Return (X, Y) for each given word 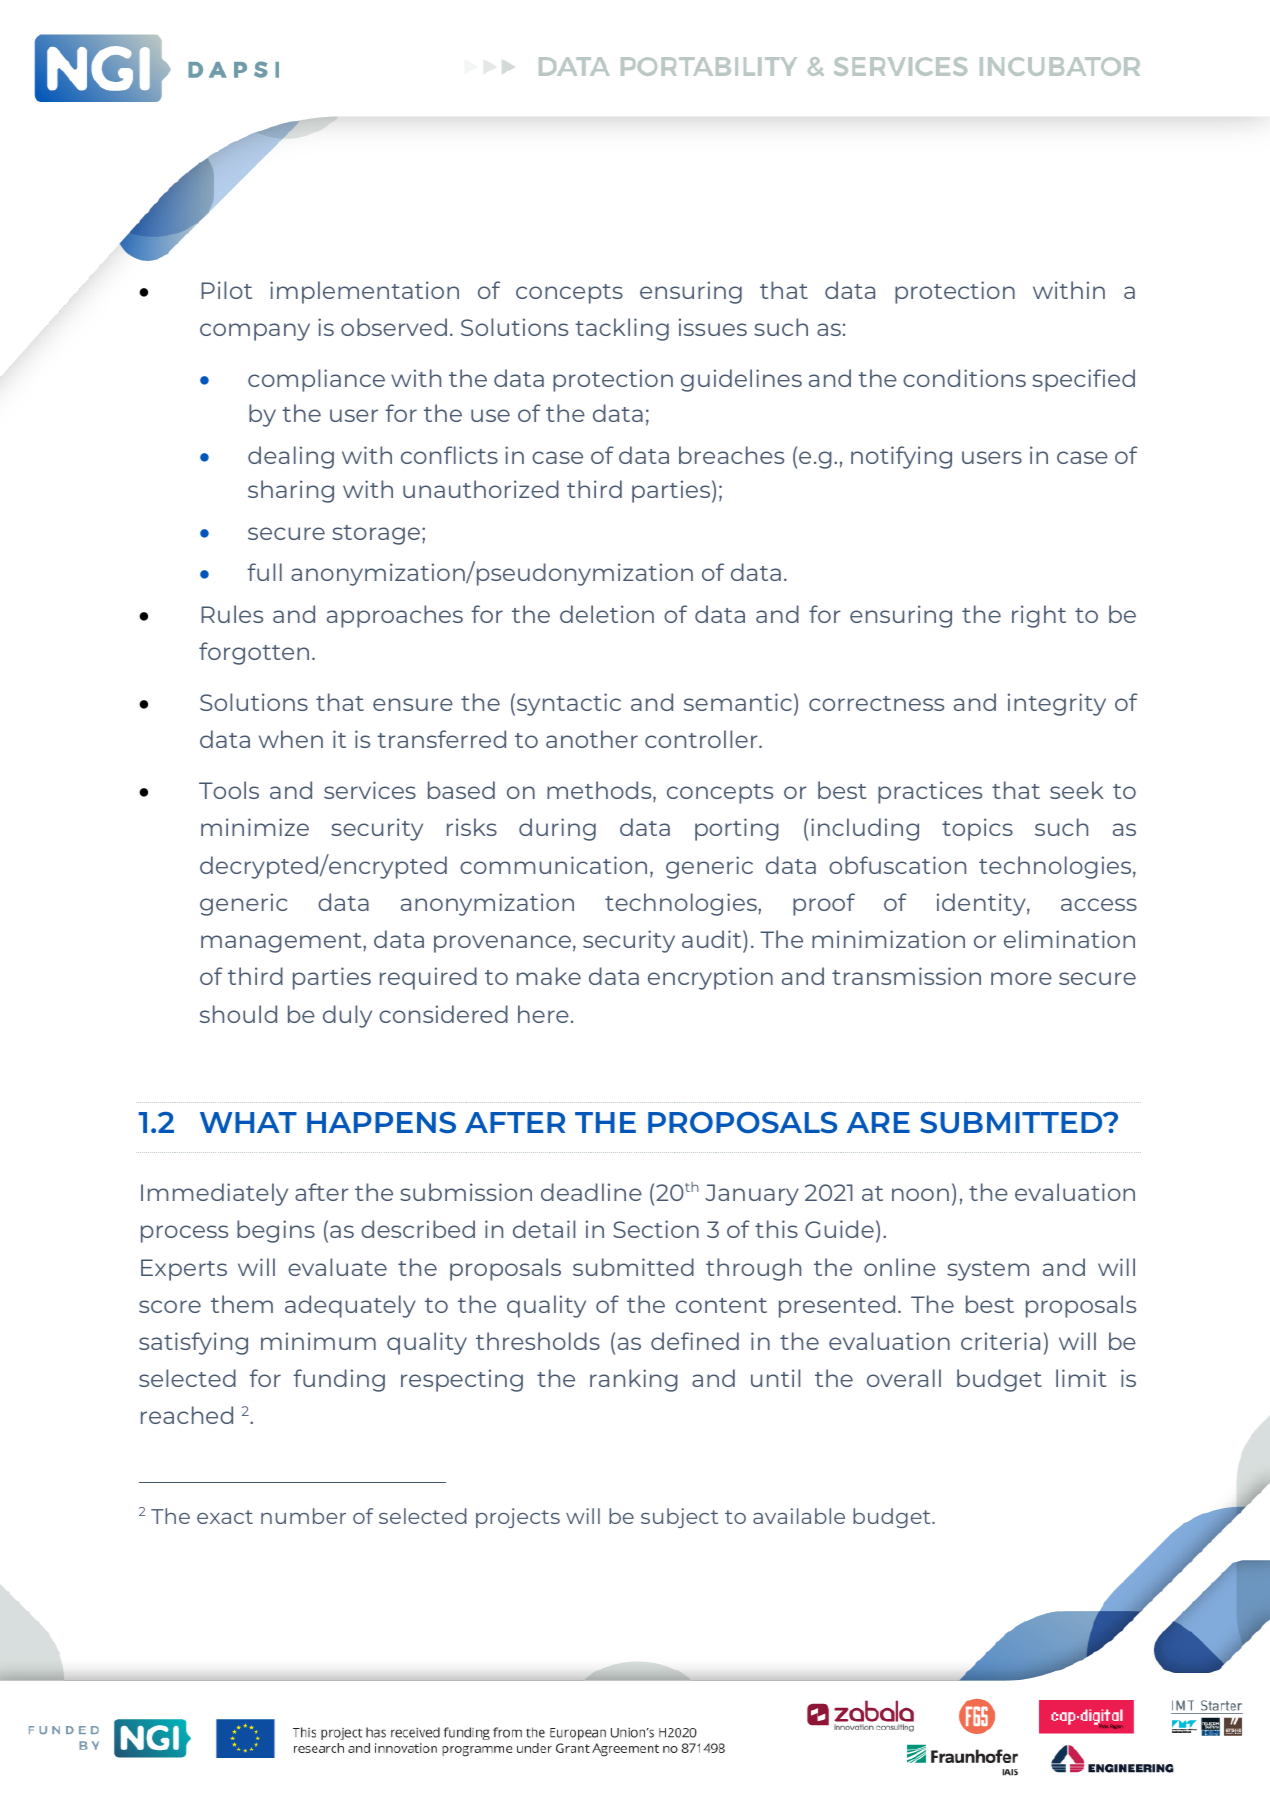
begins (276, 1231)
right (1039, 616)
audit (713, 939)
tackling (622, 329)
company (255, 332)
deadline (591, 1192)
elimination (1069, 939)
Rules (232, 614)
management (282, 943)
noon (920, 1194)
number (303, 1516)
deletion (607, 614)
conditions (964, 378)
